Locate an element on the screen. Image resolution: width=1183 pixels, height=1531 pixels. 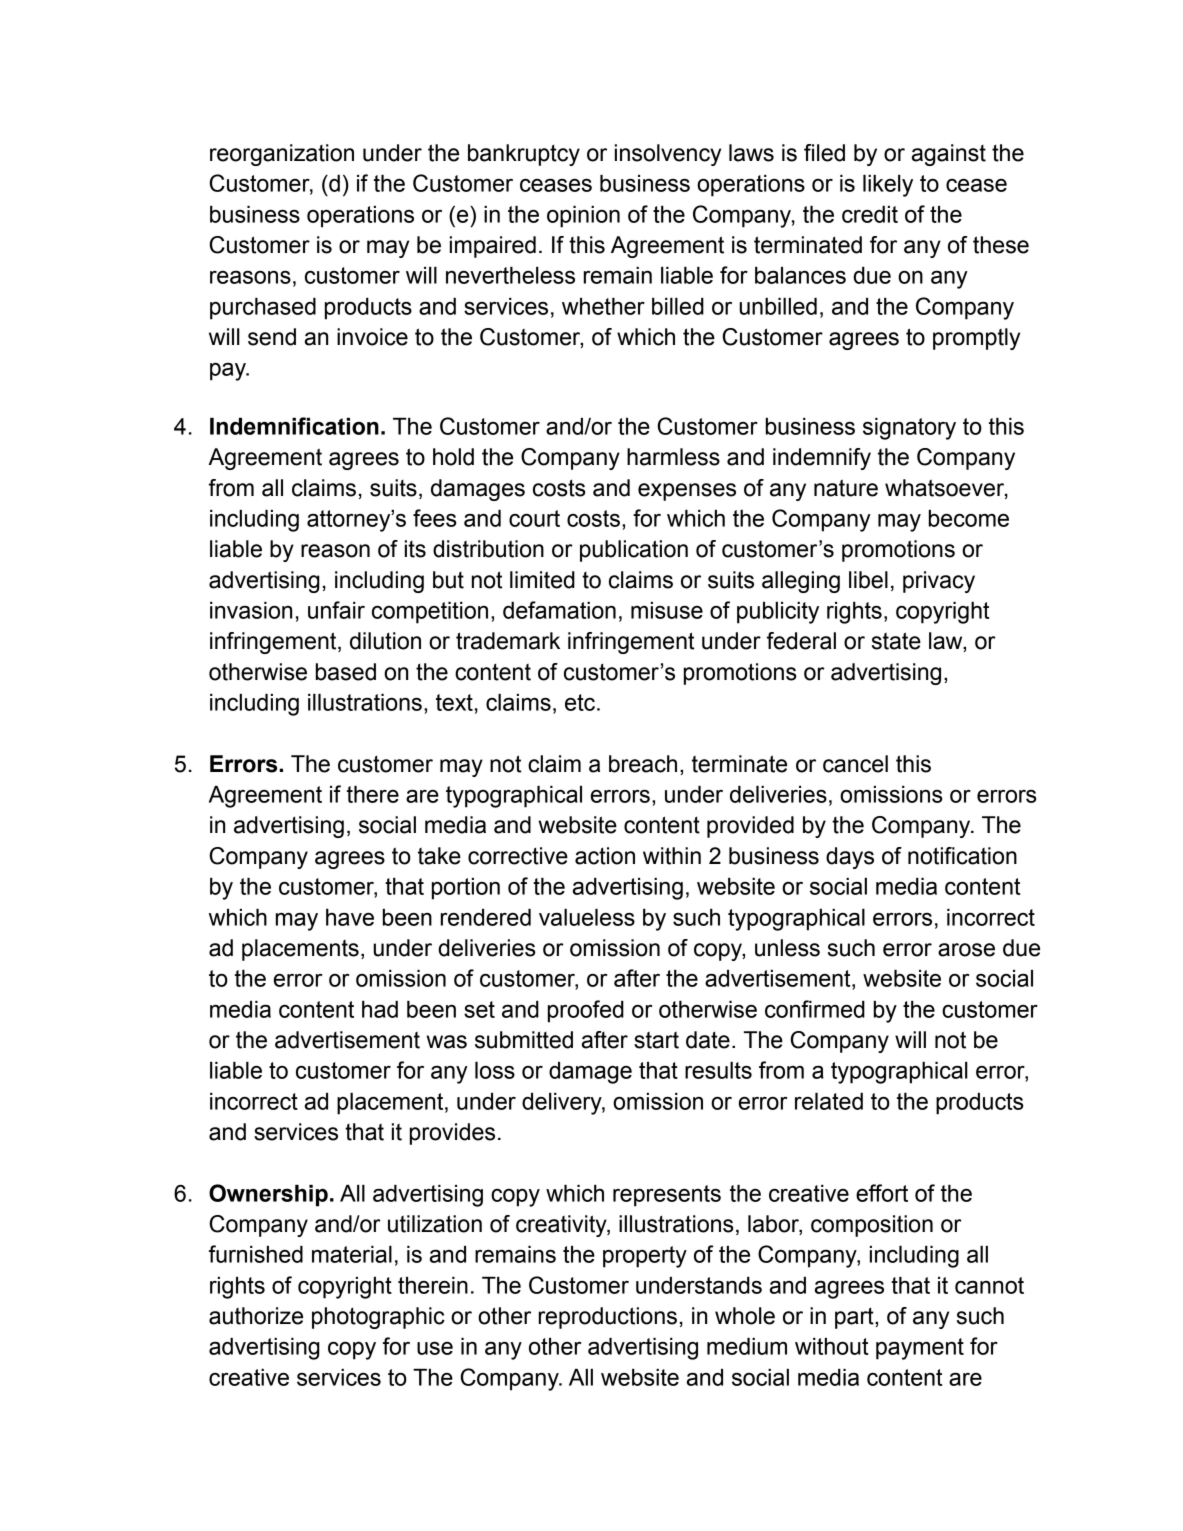
reproductions is located at coordinates (608, 1318).
